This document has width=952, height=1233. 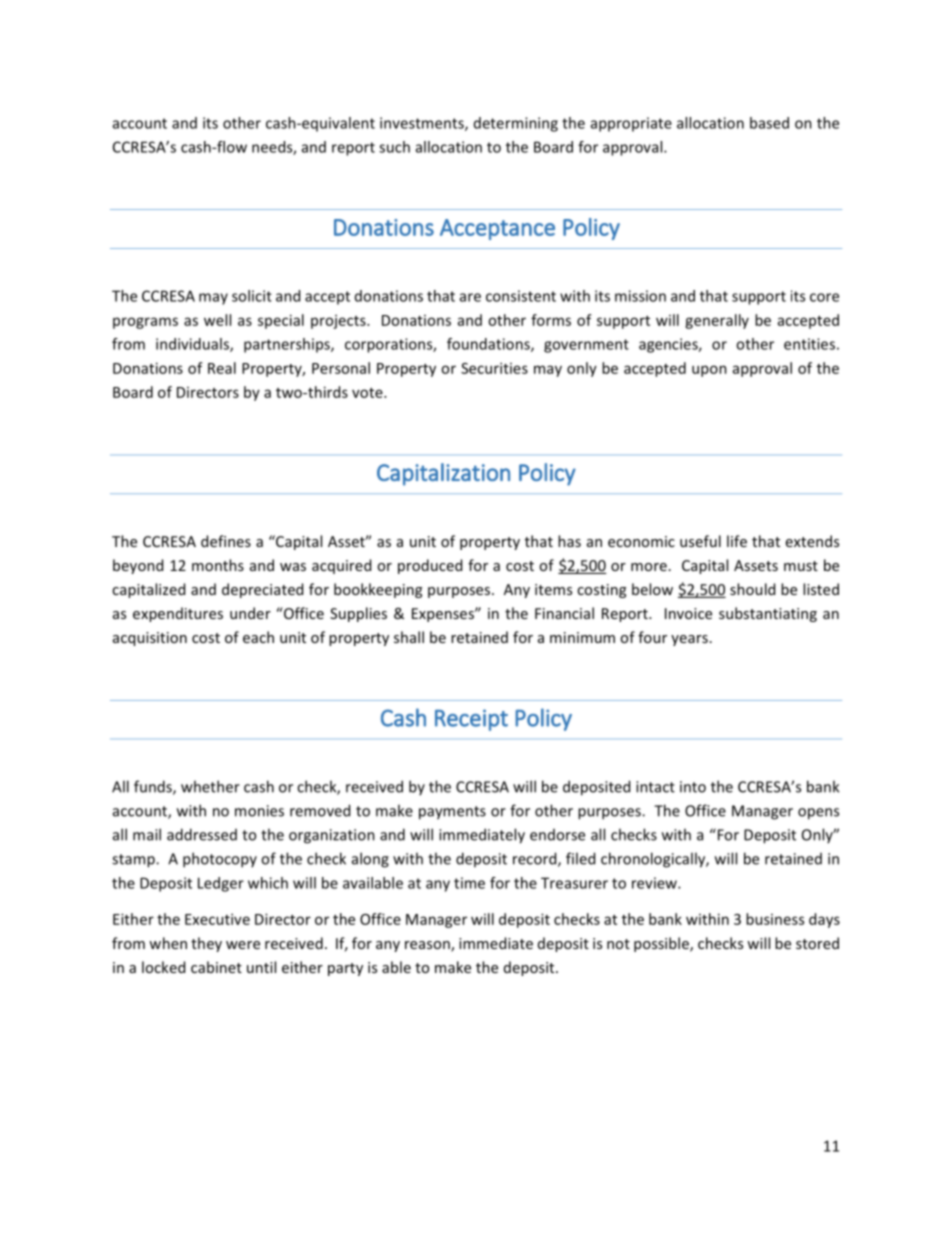 I want to click on produced, so click(x=430, y=566).
